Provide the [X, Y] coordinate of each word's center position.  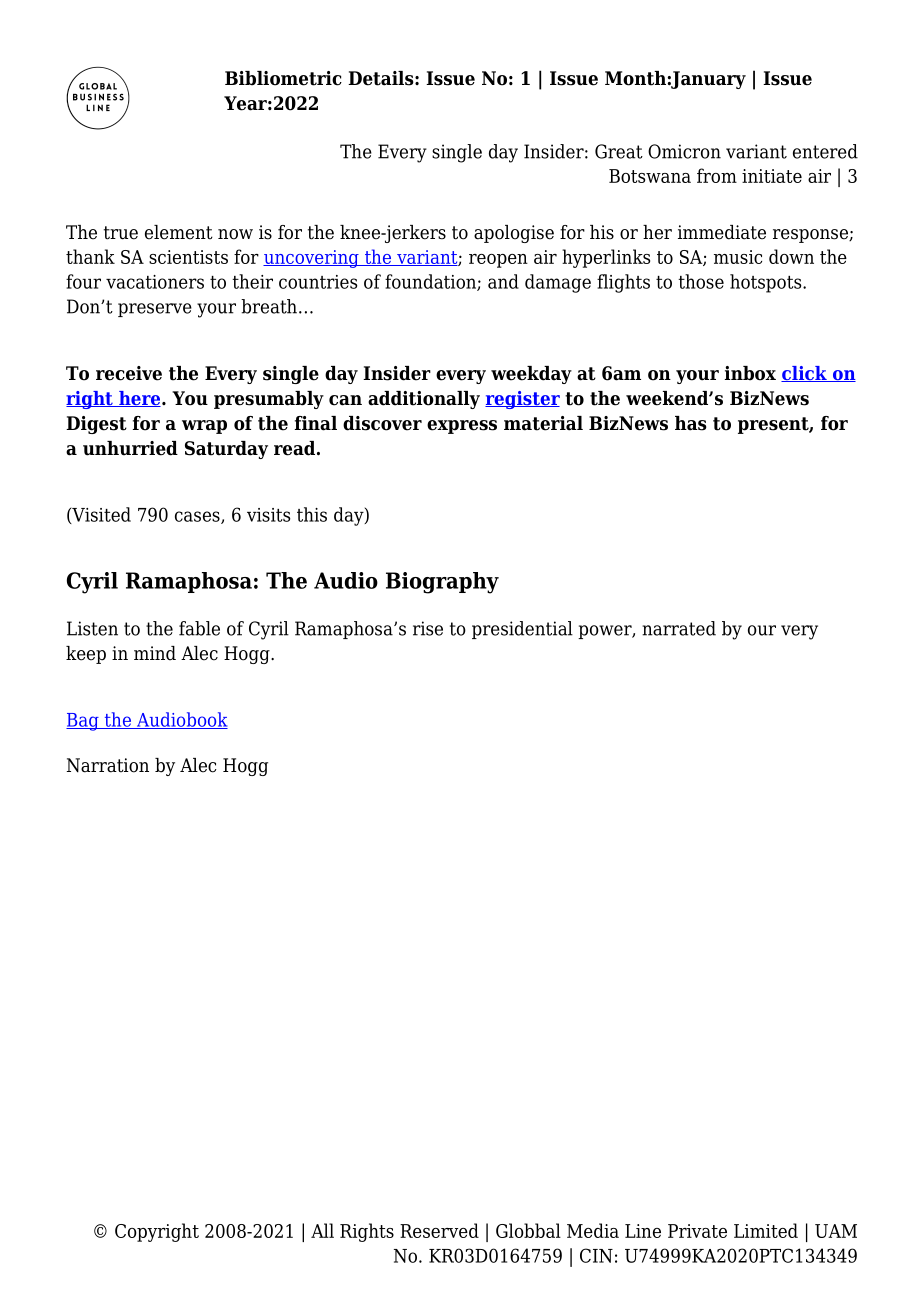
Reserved [439, 1230]
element [179, 232]
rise [428, 628]
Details [382, 78]
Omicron [684, 151]
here [140, 399]
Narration [108, 765]
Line [643, 1231]
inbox [750, 373]
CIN [596, 1255]
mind [155, 653]
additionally [424, 400]
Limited [766, 1230]
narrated [679, 628]
